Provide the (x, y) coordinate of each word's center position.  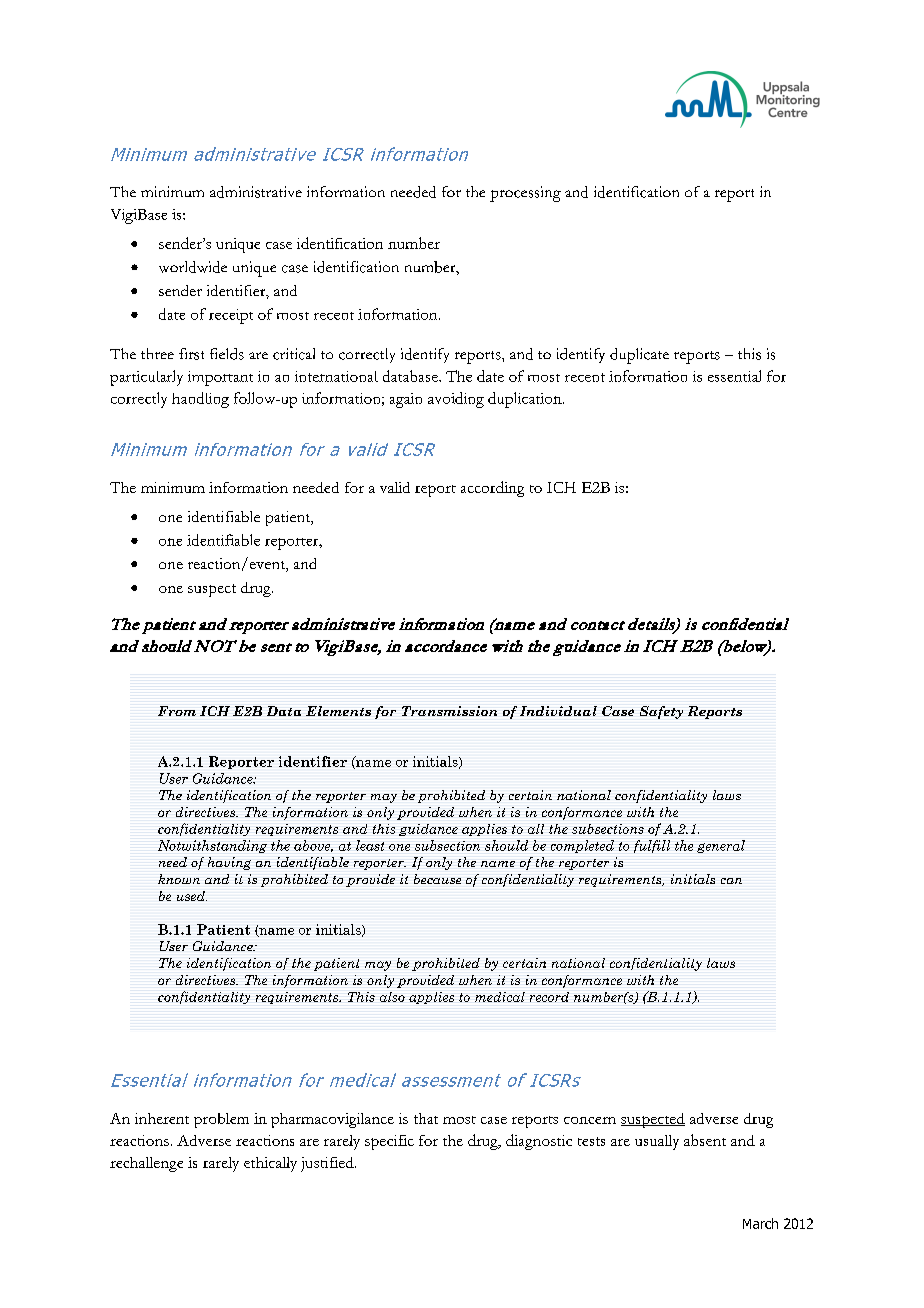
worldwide (193, 267)
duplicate (639, 356)
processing (525, 194)
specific (389, 1142)
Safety (661, 712)
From (177, 711)
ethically (270, 1164)
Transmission (449, 711)
